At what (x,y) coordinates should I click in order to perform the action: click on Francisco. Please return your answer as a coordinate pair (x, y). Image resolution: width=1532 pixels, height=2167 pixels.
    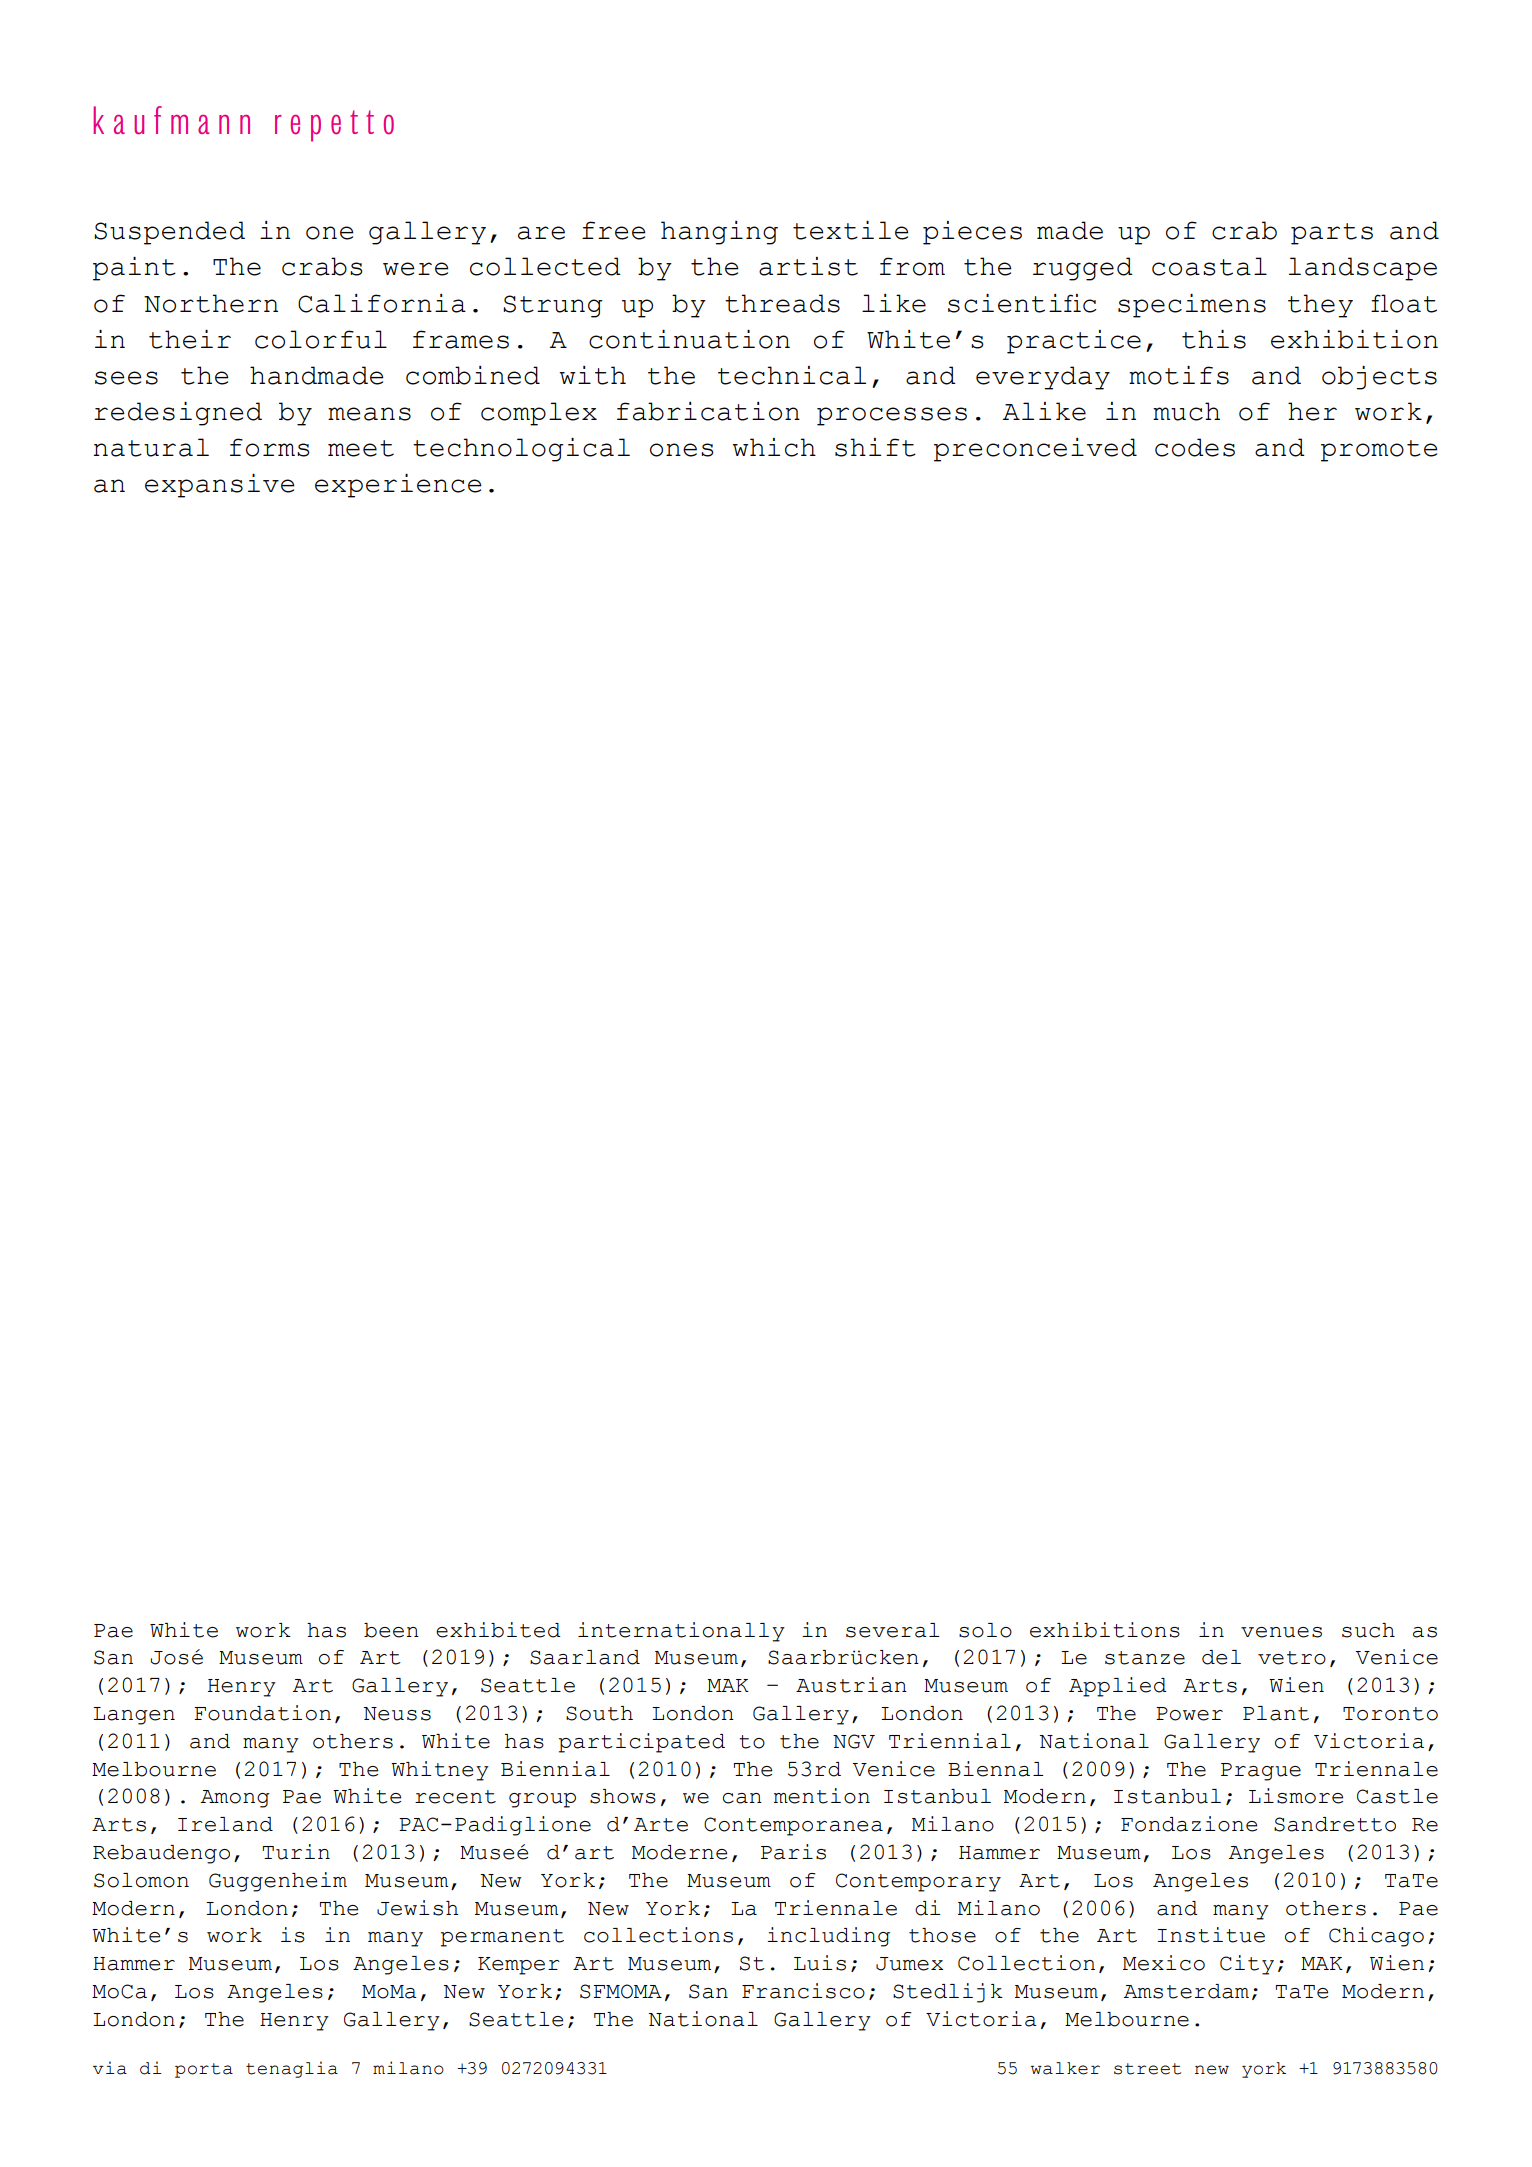
    Looking at the image, I should click on (803, 1991).
